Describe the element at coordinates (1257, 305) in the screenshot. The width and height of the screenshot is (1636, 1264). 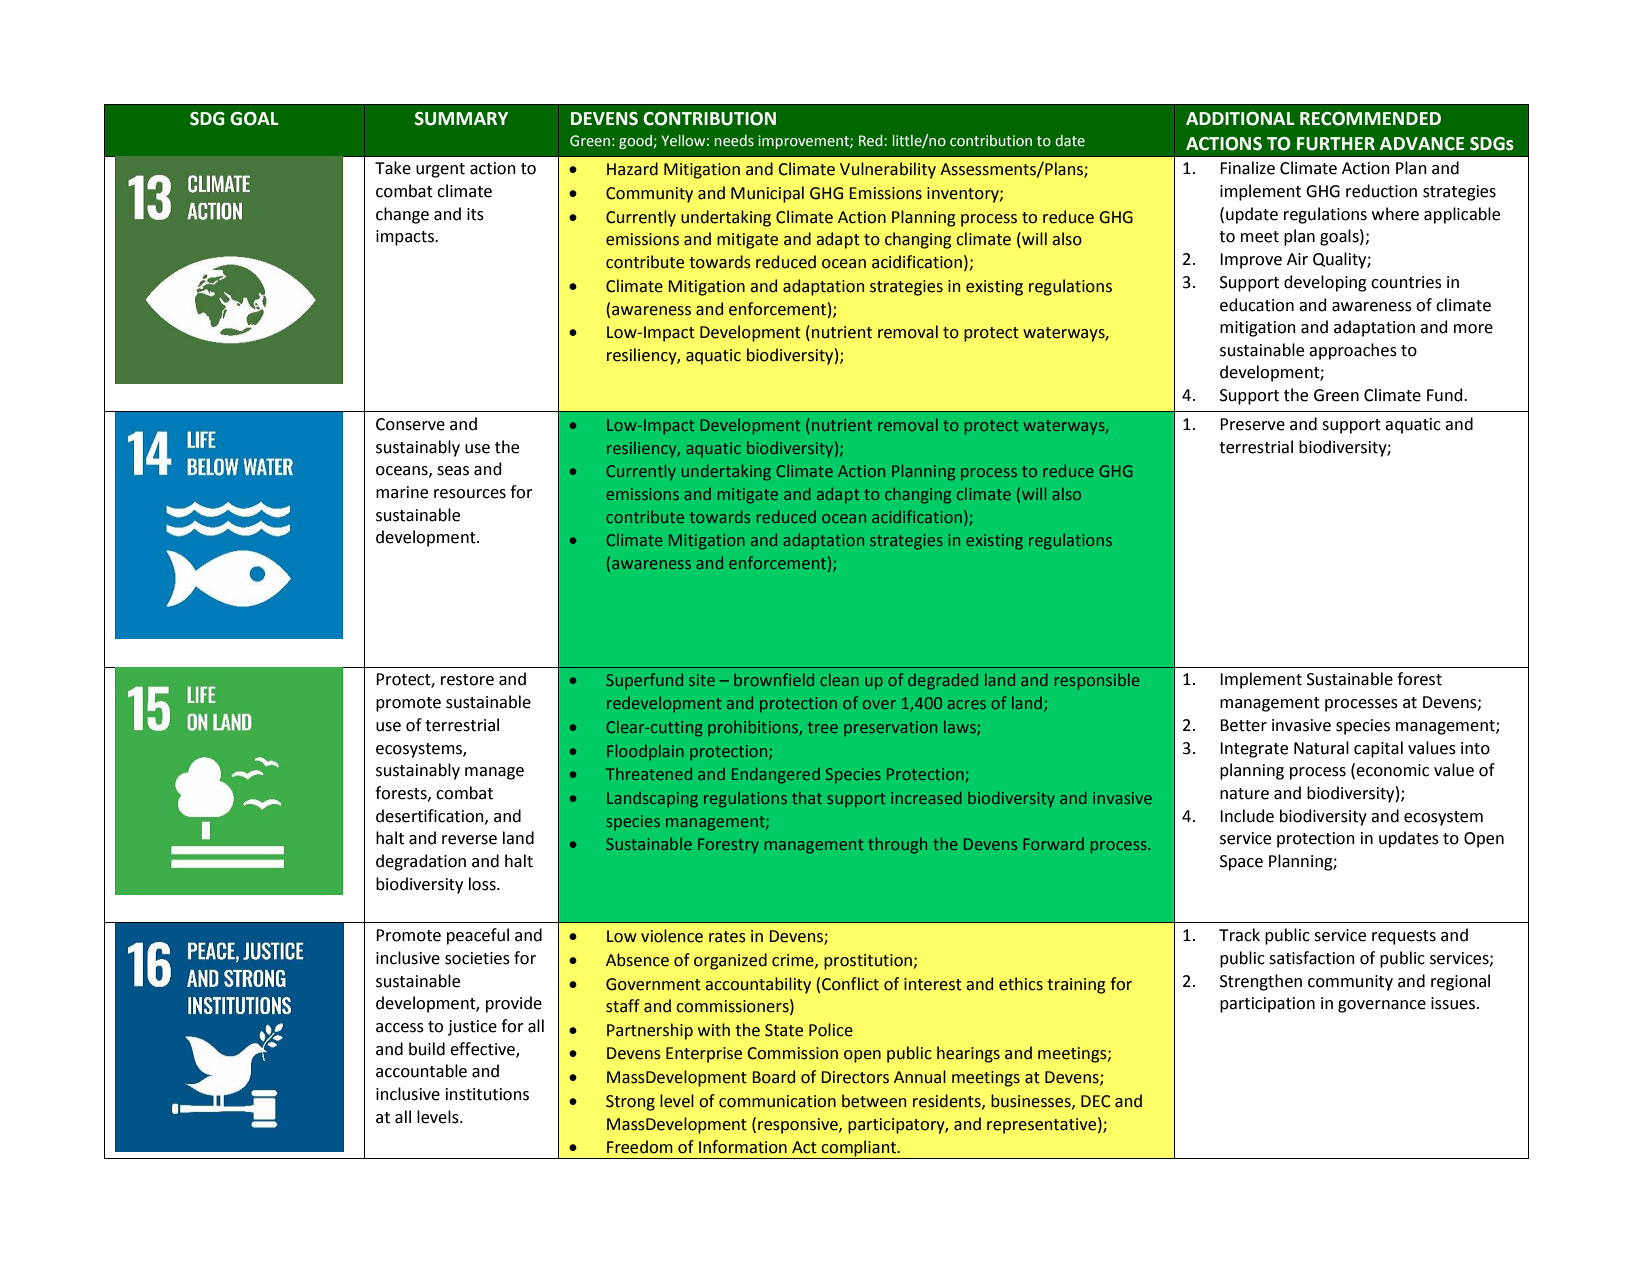
I see `education` at that location.
